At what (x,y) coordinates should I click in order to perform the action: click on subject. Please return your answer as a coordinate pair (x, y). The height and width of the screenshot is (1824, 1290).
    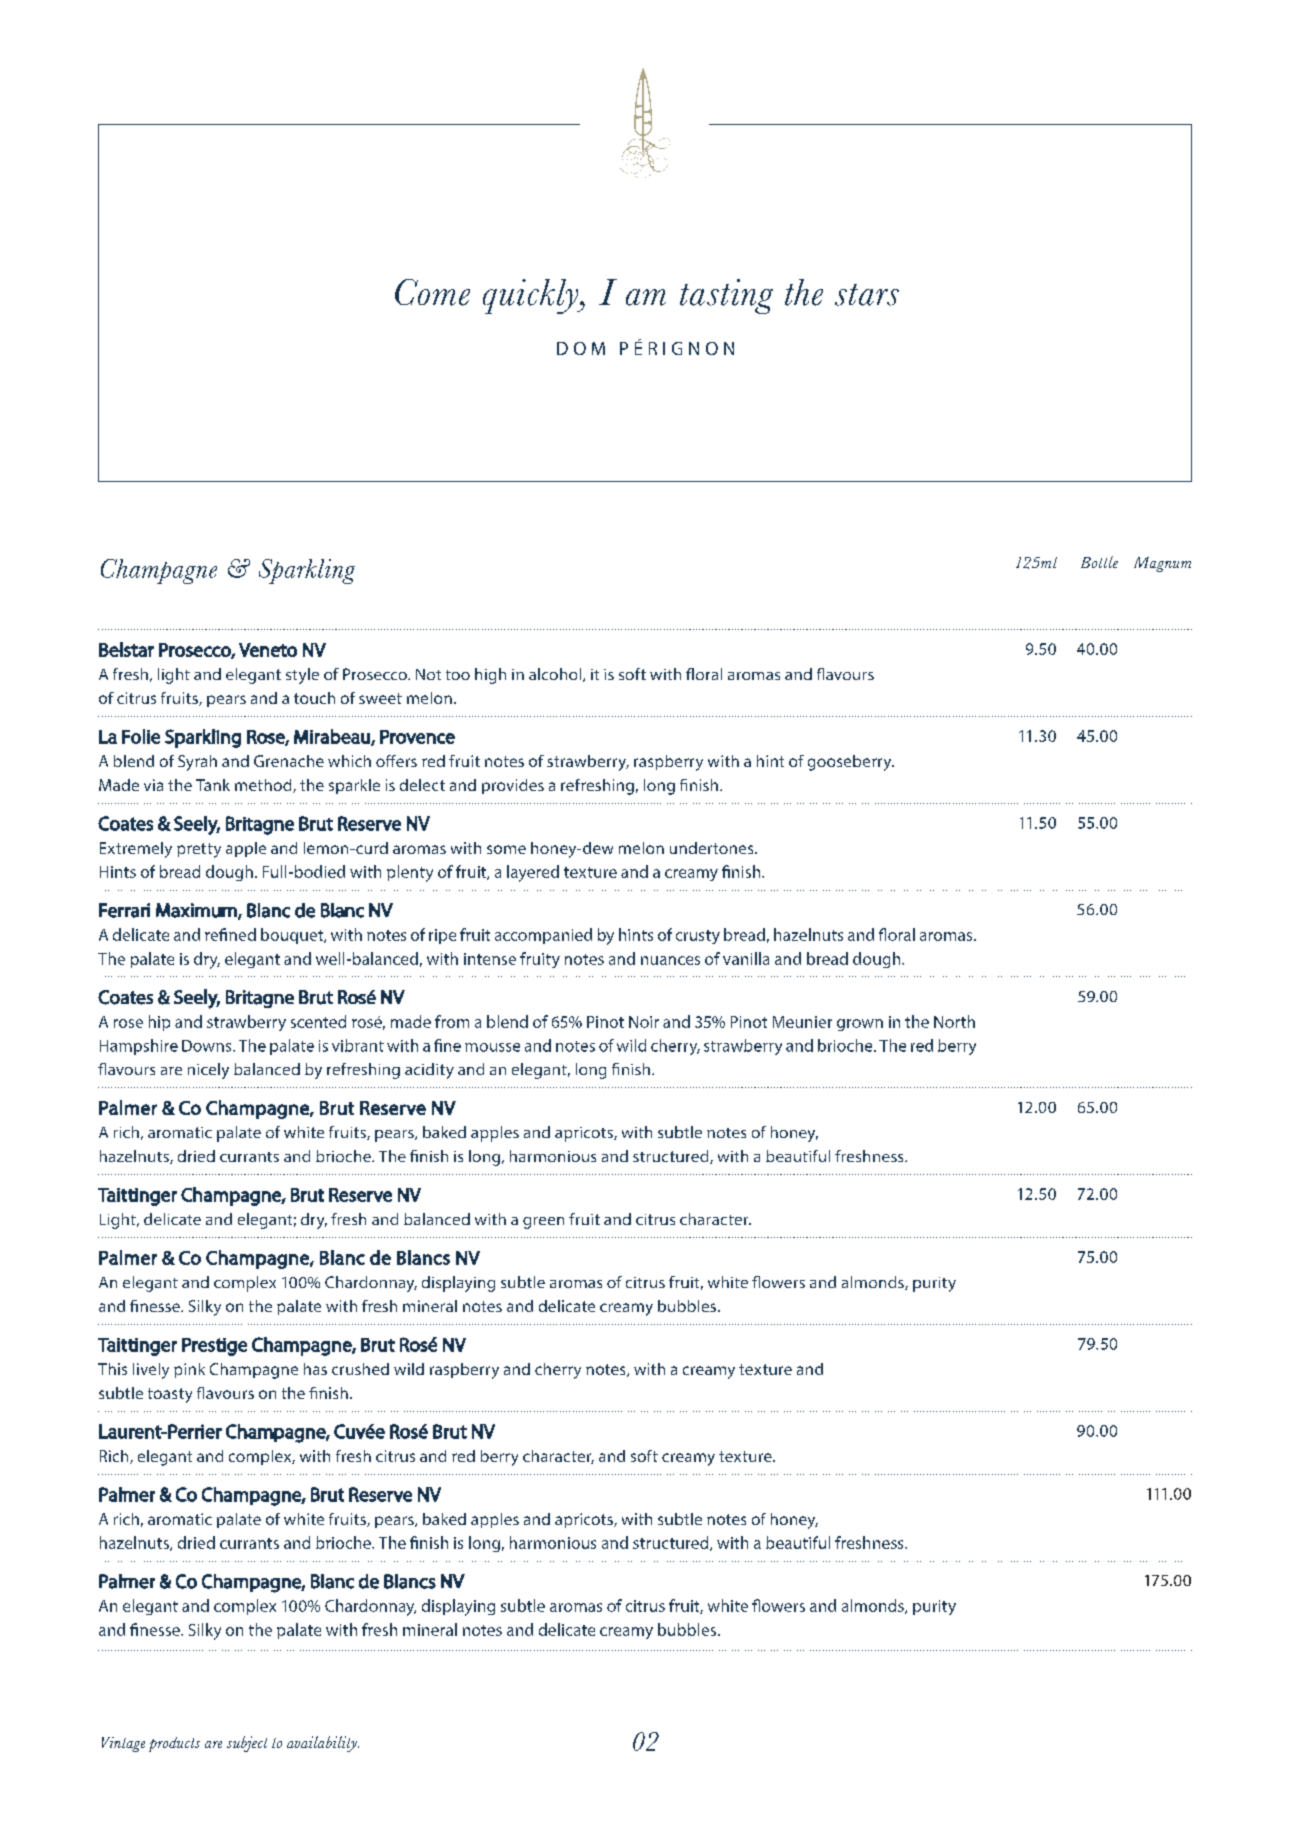
    Looking at the image, I should click on (247, 1744).
